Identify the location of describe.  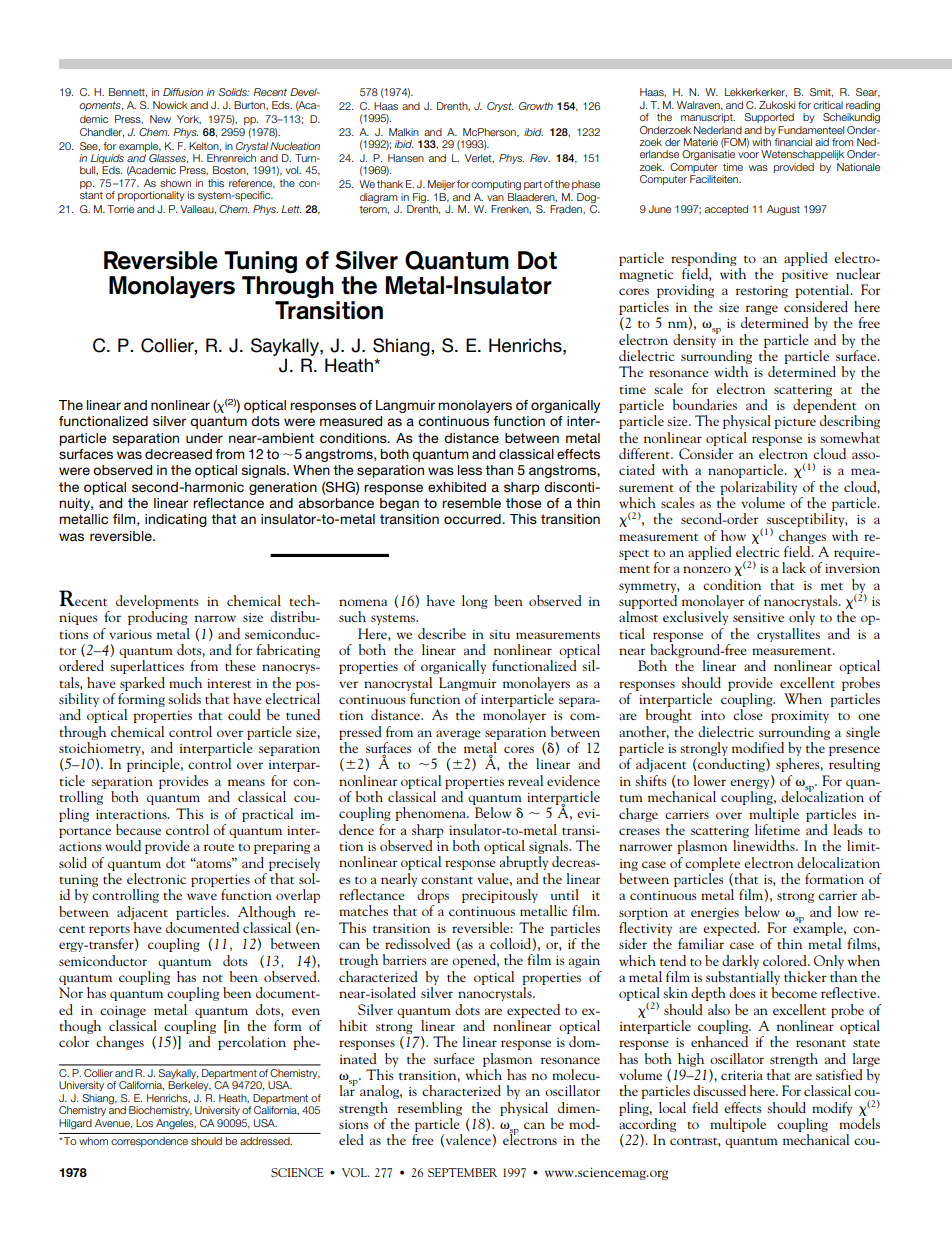
(442, 633).
